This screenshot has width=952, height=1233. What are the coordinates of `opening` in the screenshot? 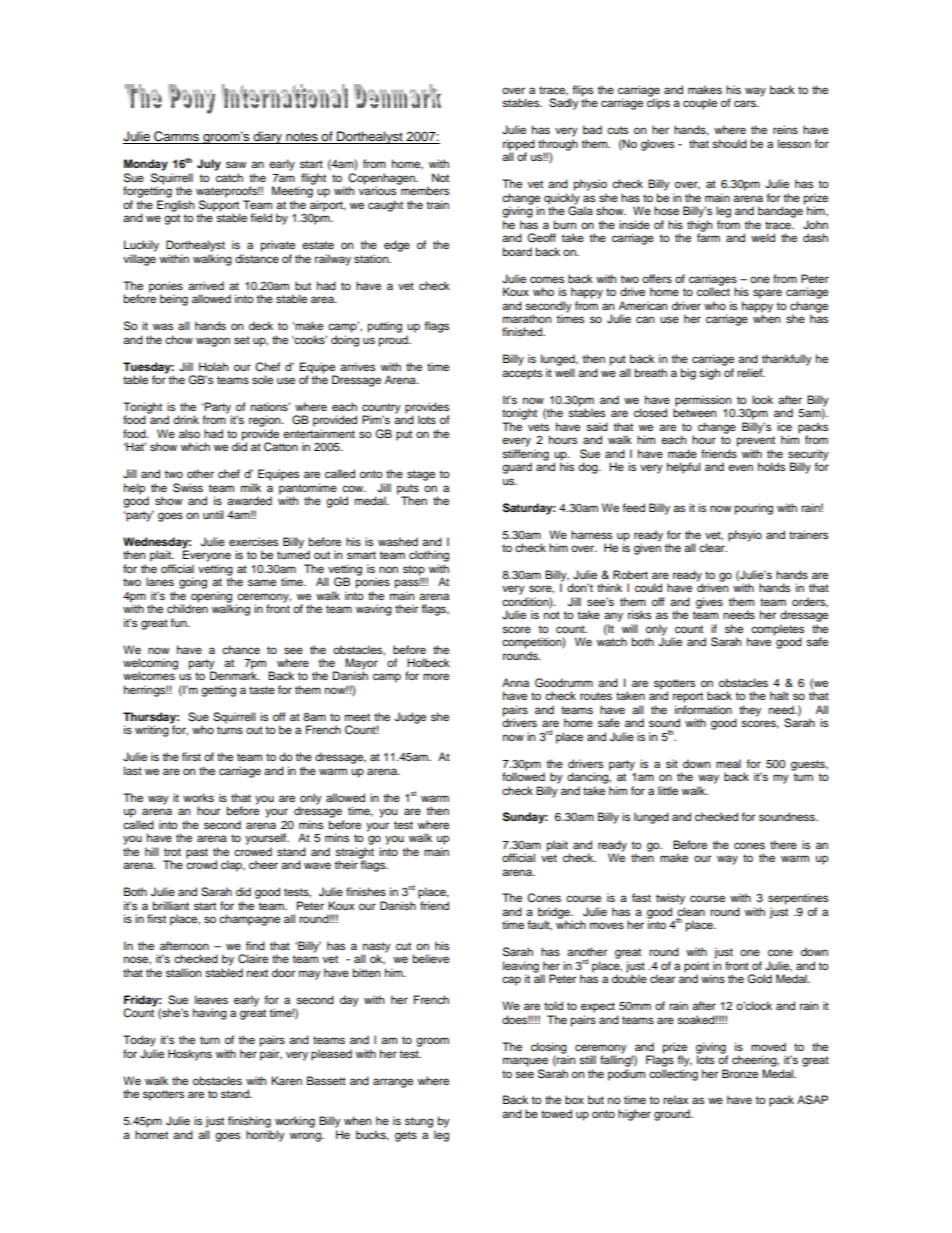 It's located at (210, 598).
